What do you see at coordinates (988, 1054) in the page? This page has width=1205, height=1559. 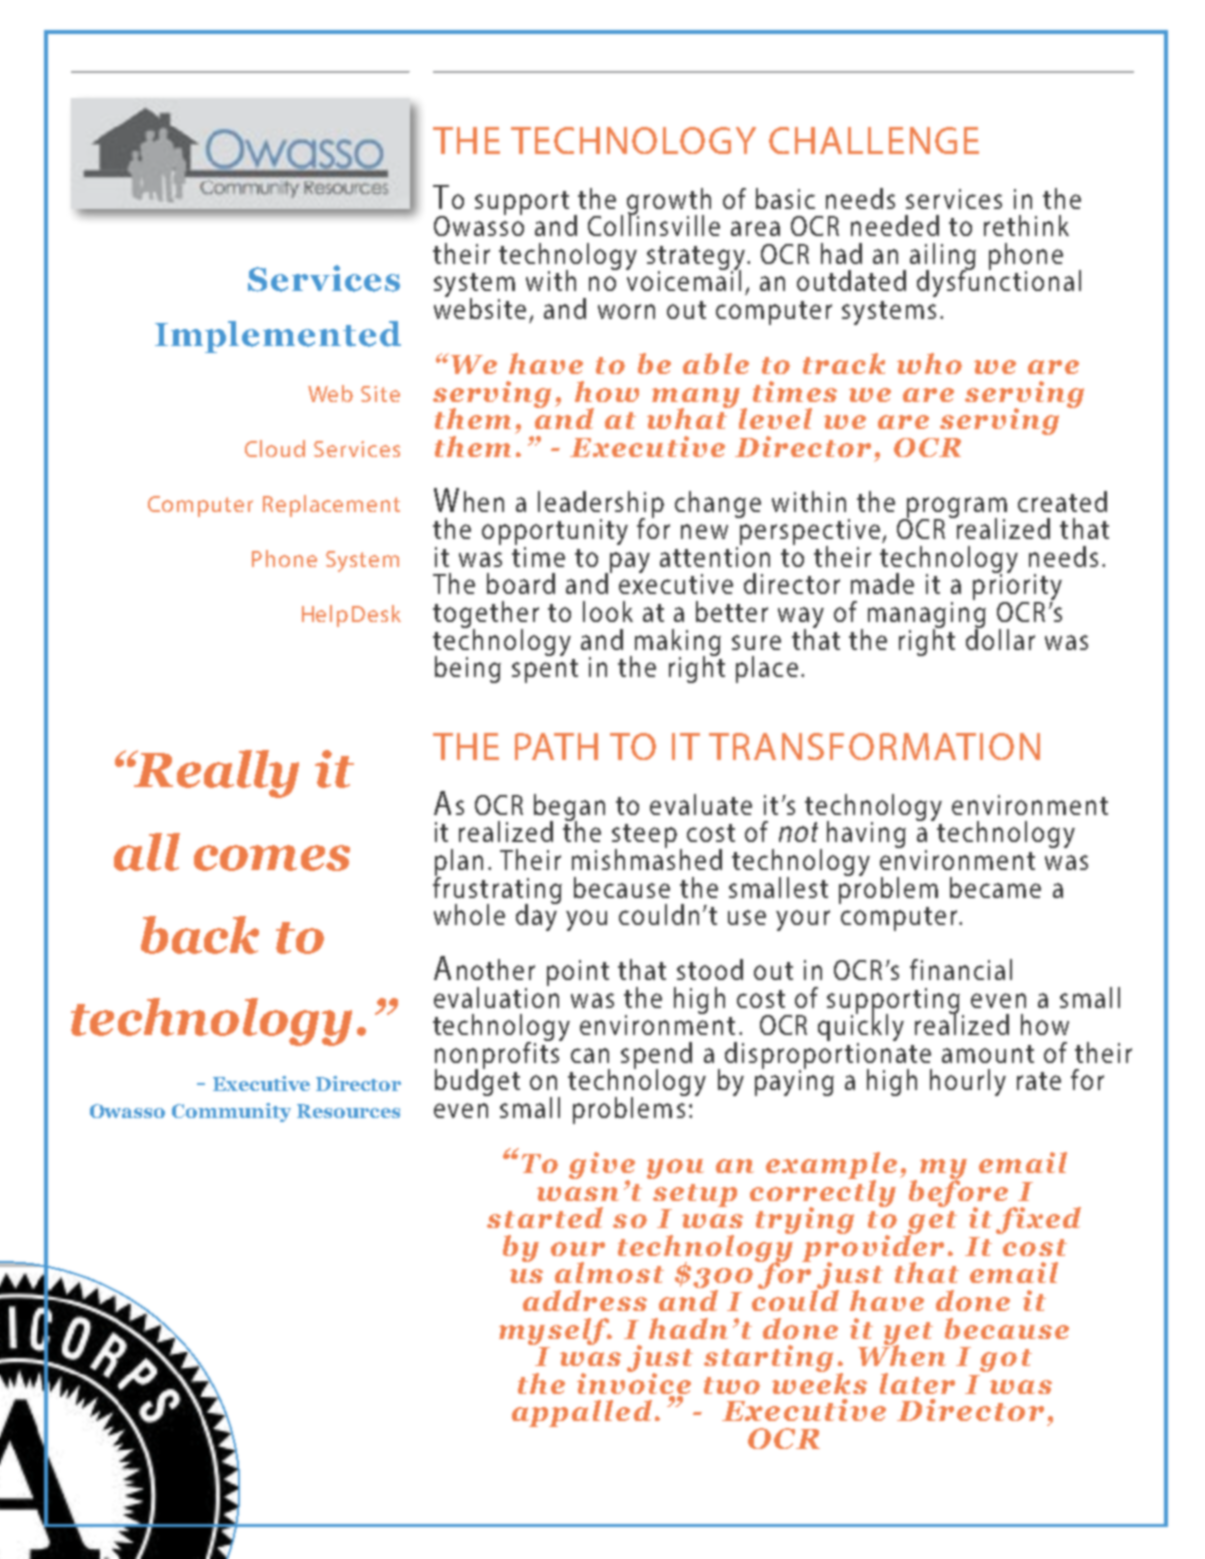 I see `amount` at bounding box center [988, 1054].
